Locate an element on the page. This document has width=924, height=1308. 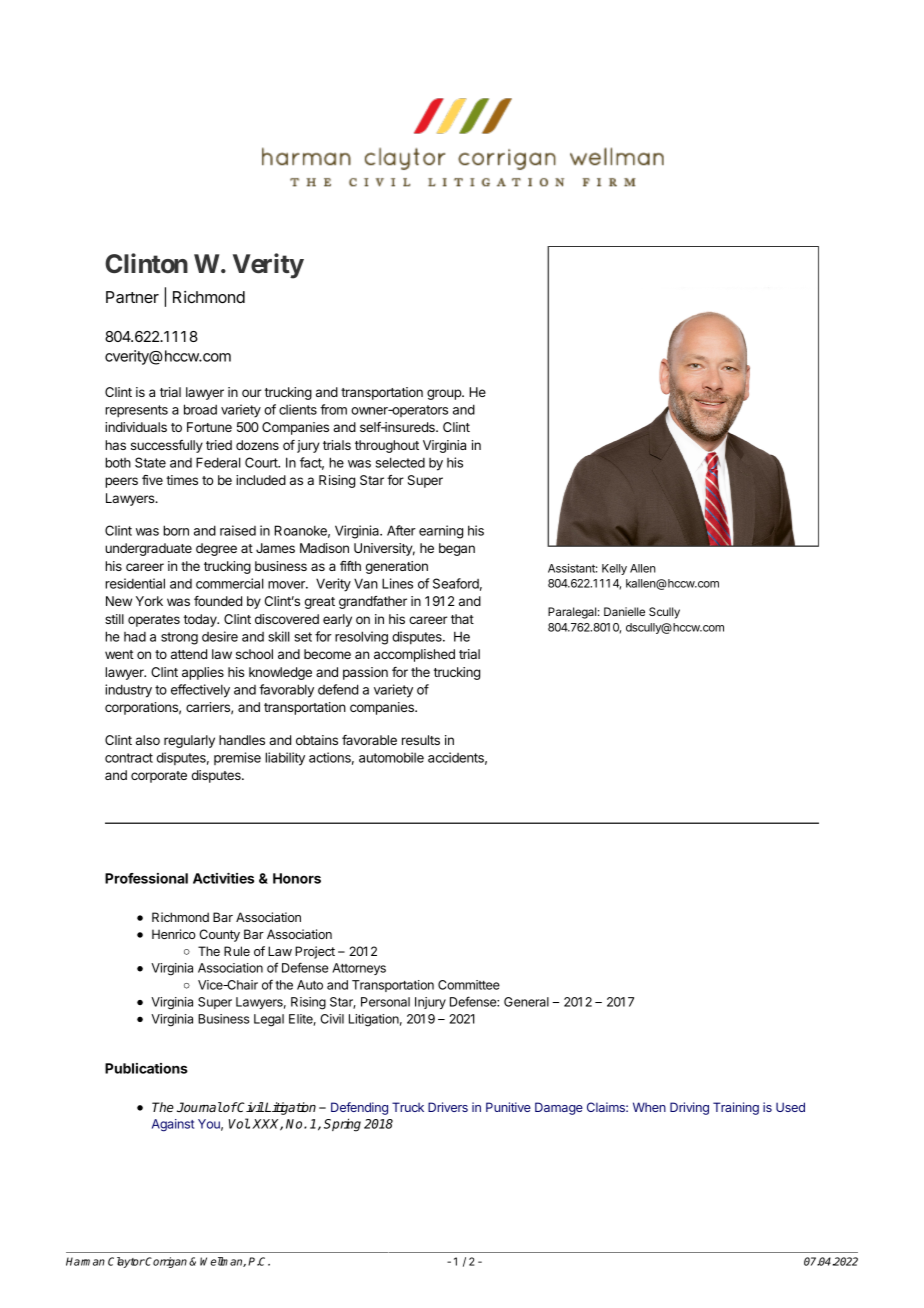
Driving is located at coordinates (689, 1108).
